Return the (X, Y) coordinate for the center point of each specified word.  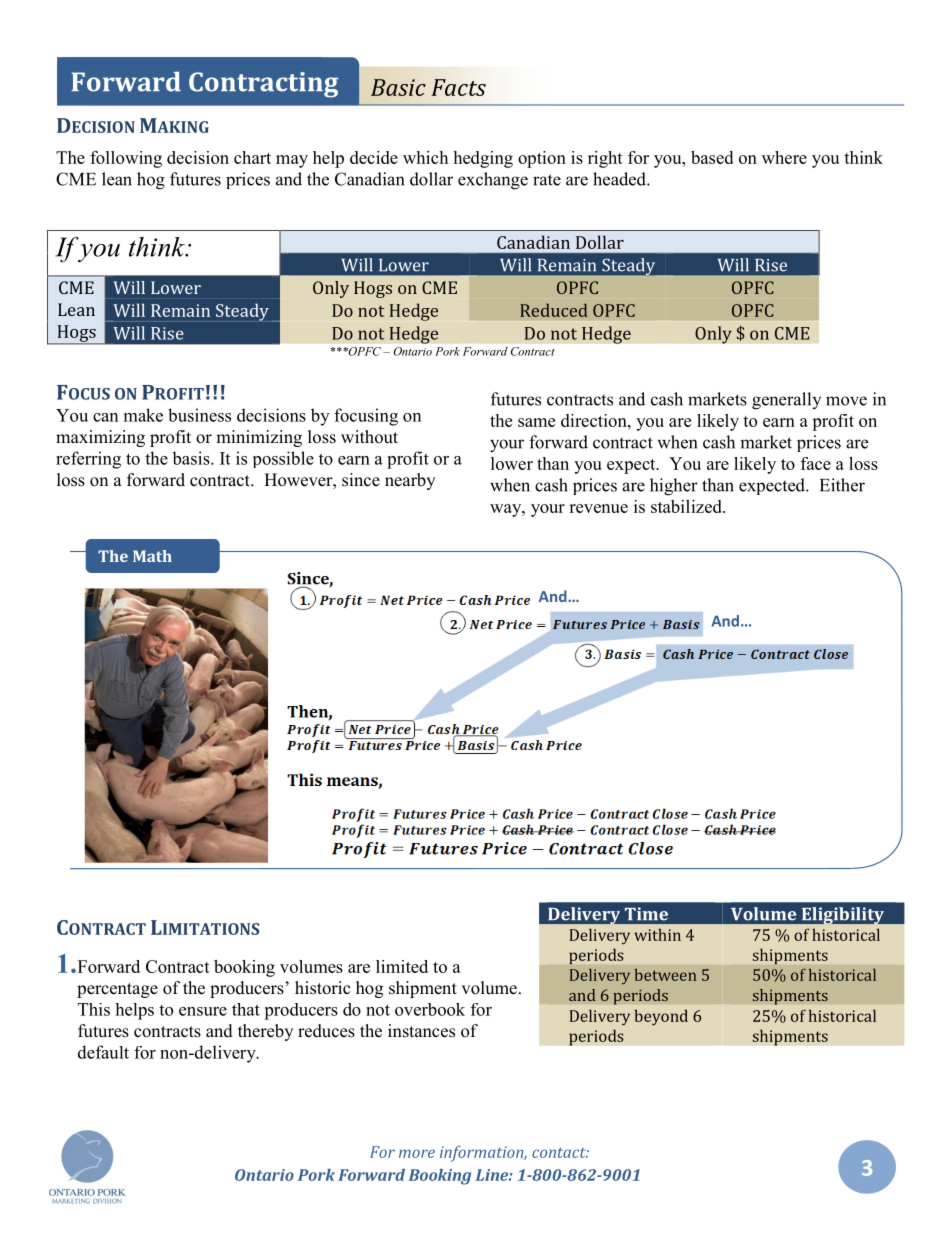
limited (402, 966)
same (536, 422)
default (103, 1052)
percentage (117, 990)
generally (786, 401)
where (784, 157)
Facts (458, 87)
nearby (410, 481)
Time (646, 914)
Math (152, 556)
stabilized (687, 506)
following (126, 159)
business (199, 415)
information (483, 1154)
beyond (661, 1017)
